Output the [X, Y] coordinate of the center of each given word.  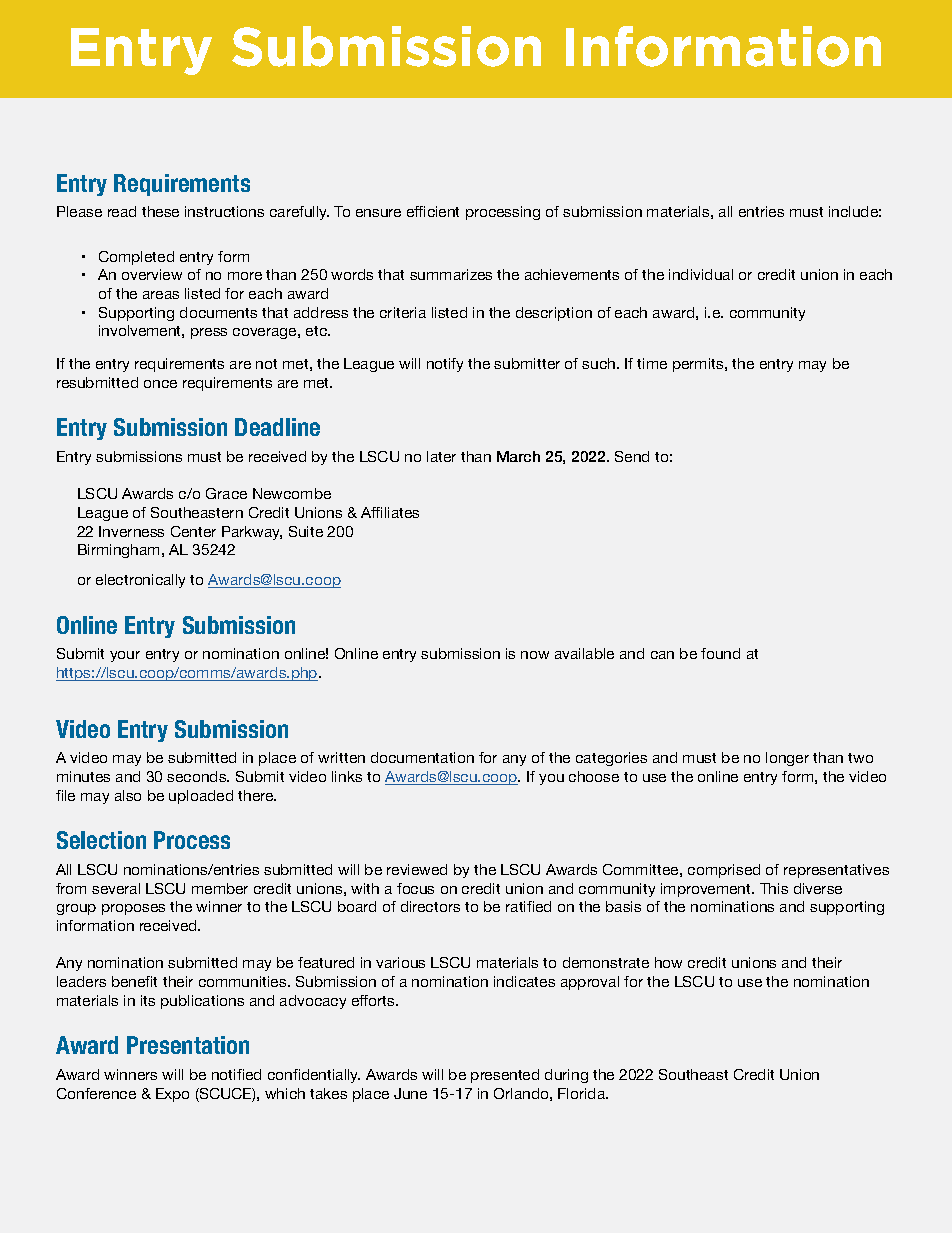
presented [505, 1076]
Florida [583, 1093]
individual [701, 274]
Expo [172, 1095]
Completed [136, 258]
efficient [433, 211]
